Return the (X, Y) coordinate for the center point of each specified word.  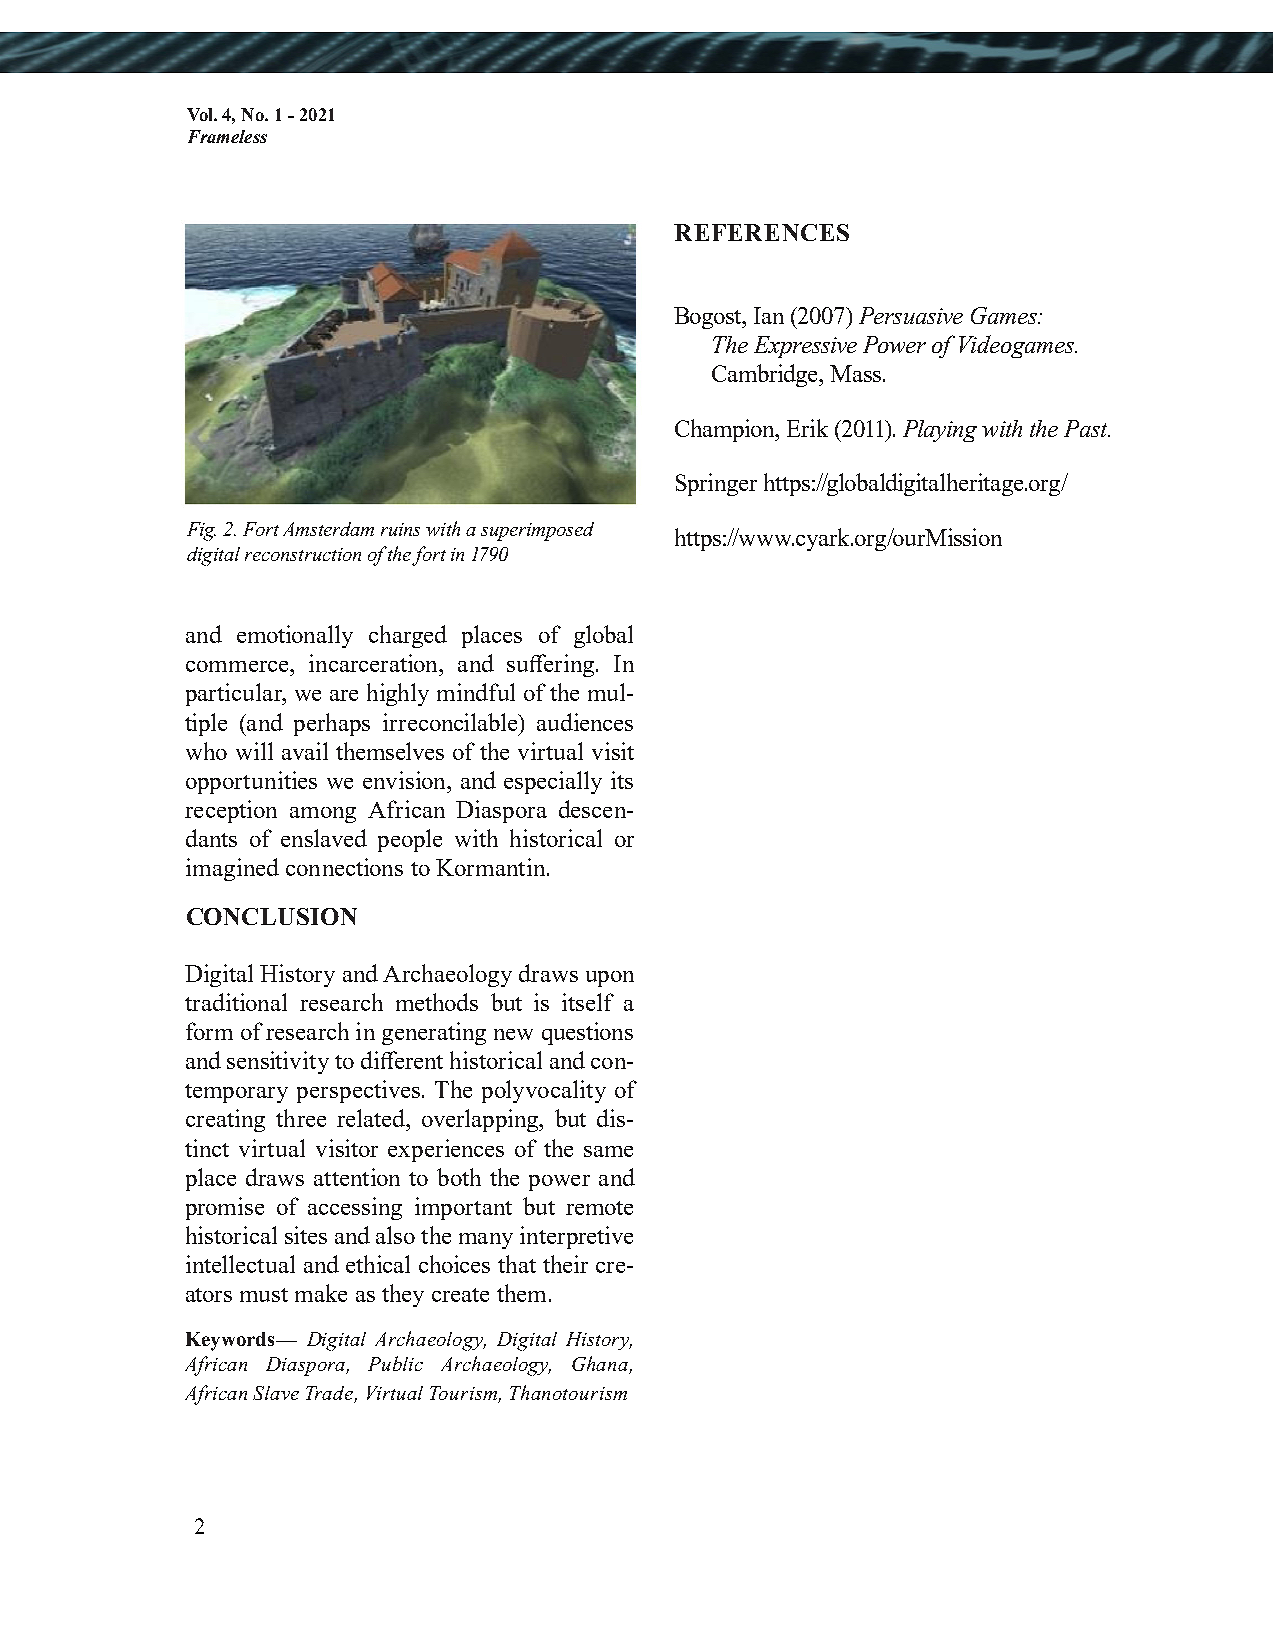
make (321, 1293)
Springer (716, 484)
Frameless (227, 136)
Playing (940, 431)
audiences (585, 722)
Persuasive (911, 315)
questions (587, 1033)
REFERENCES (761, 232)
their (565, 1264)
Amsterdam (328, 529)
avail (305, 751)
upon (610, 979)
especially (553, 782)
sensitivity (278, 1062)
